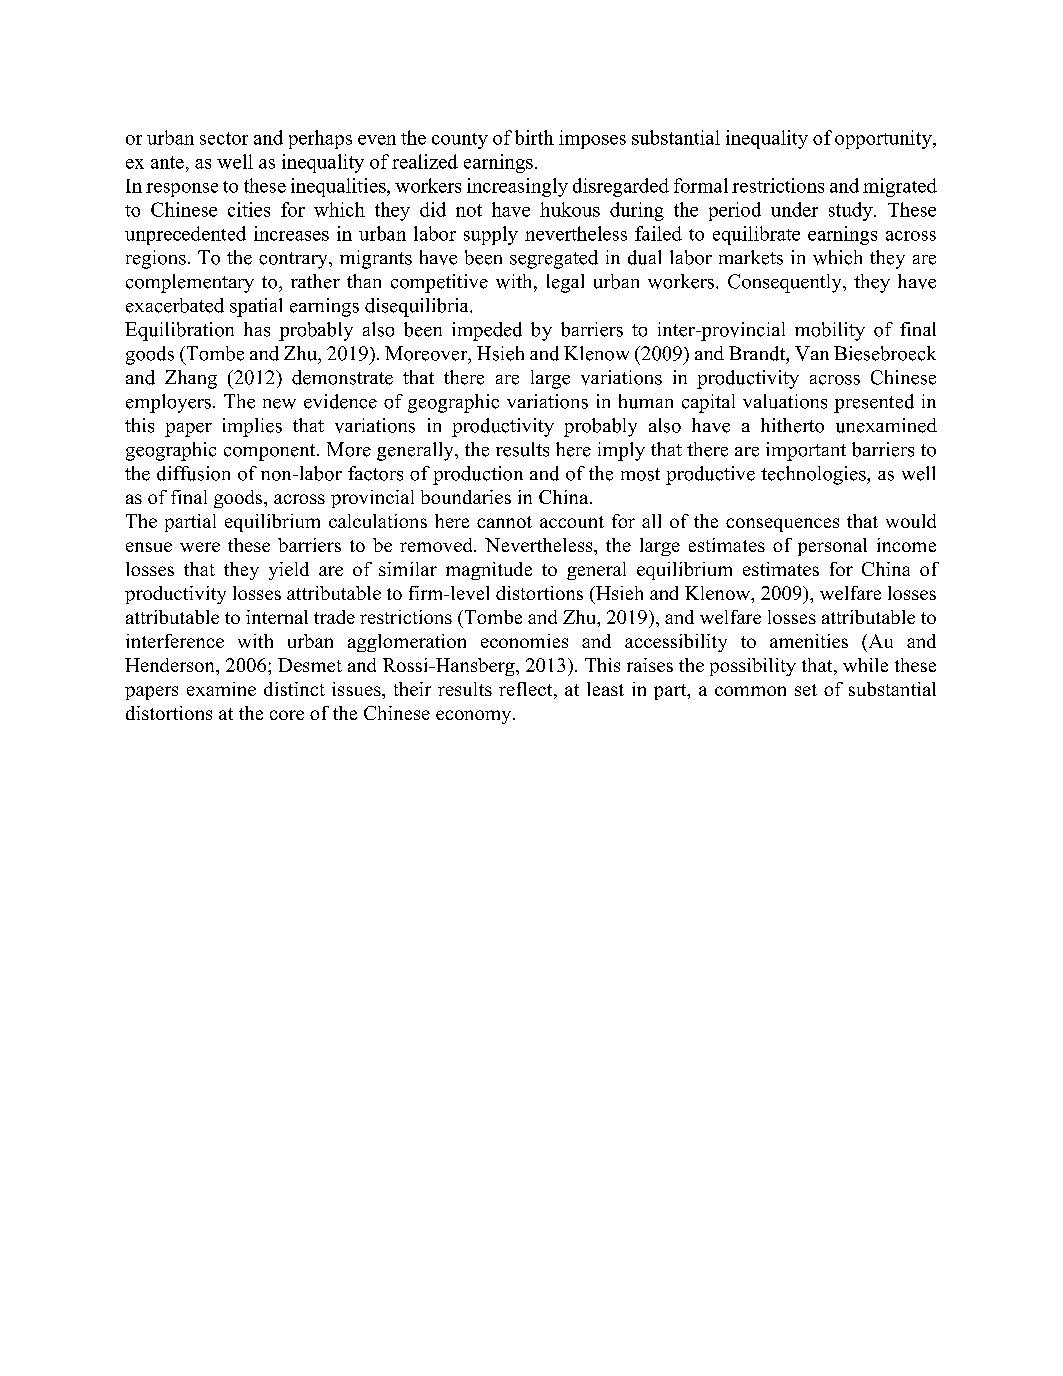  Describe the element at coordinates (830, 331) in the screenshot. I see `mobility` at that location.
